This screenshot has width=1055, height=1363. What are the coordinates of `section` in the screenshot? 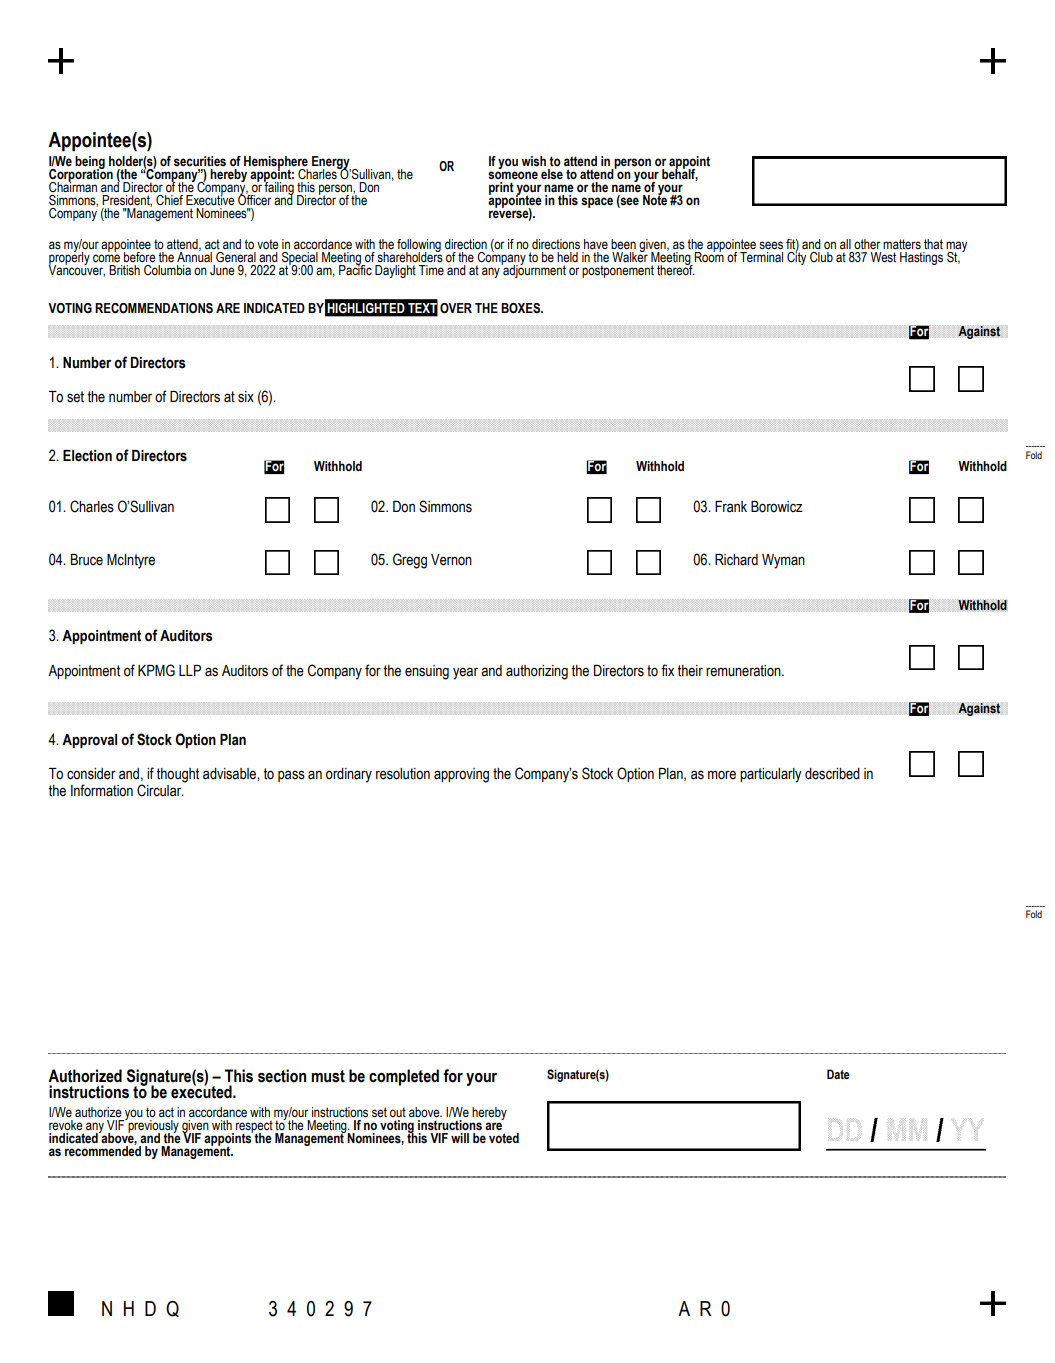 It's located at (282, 1076).
